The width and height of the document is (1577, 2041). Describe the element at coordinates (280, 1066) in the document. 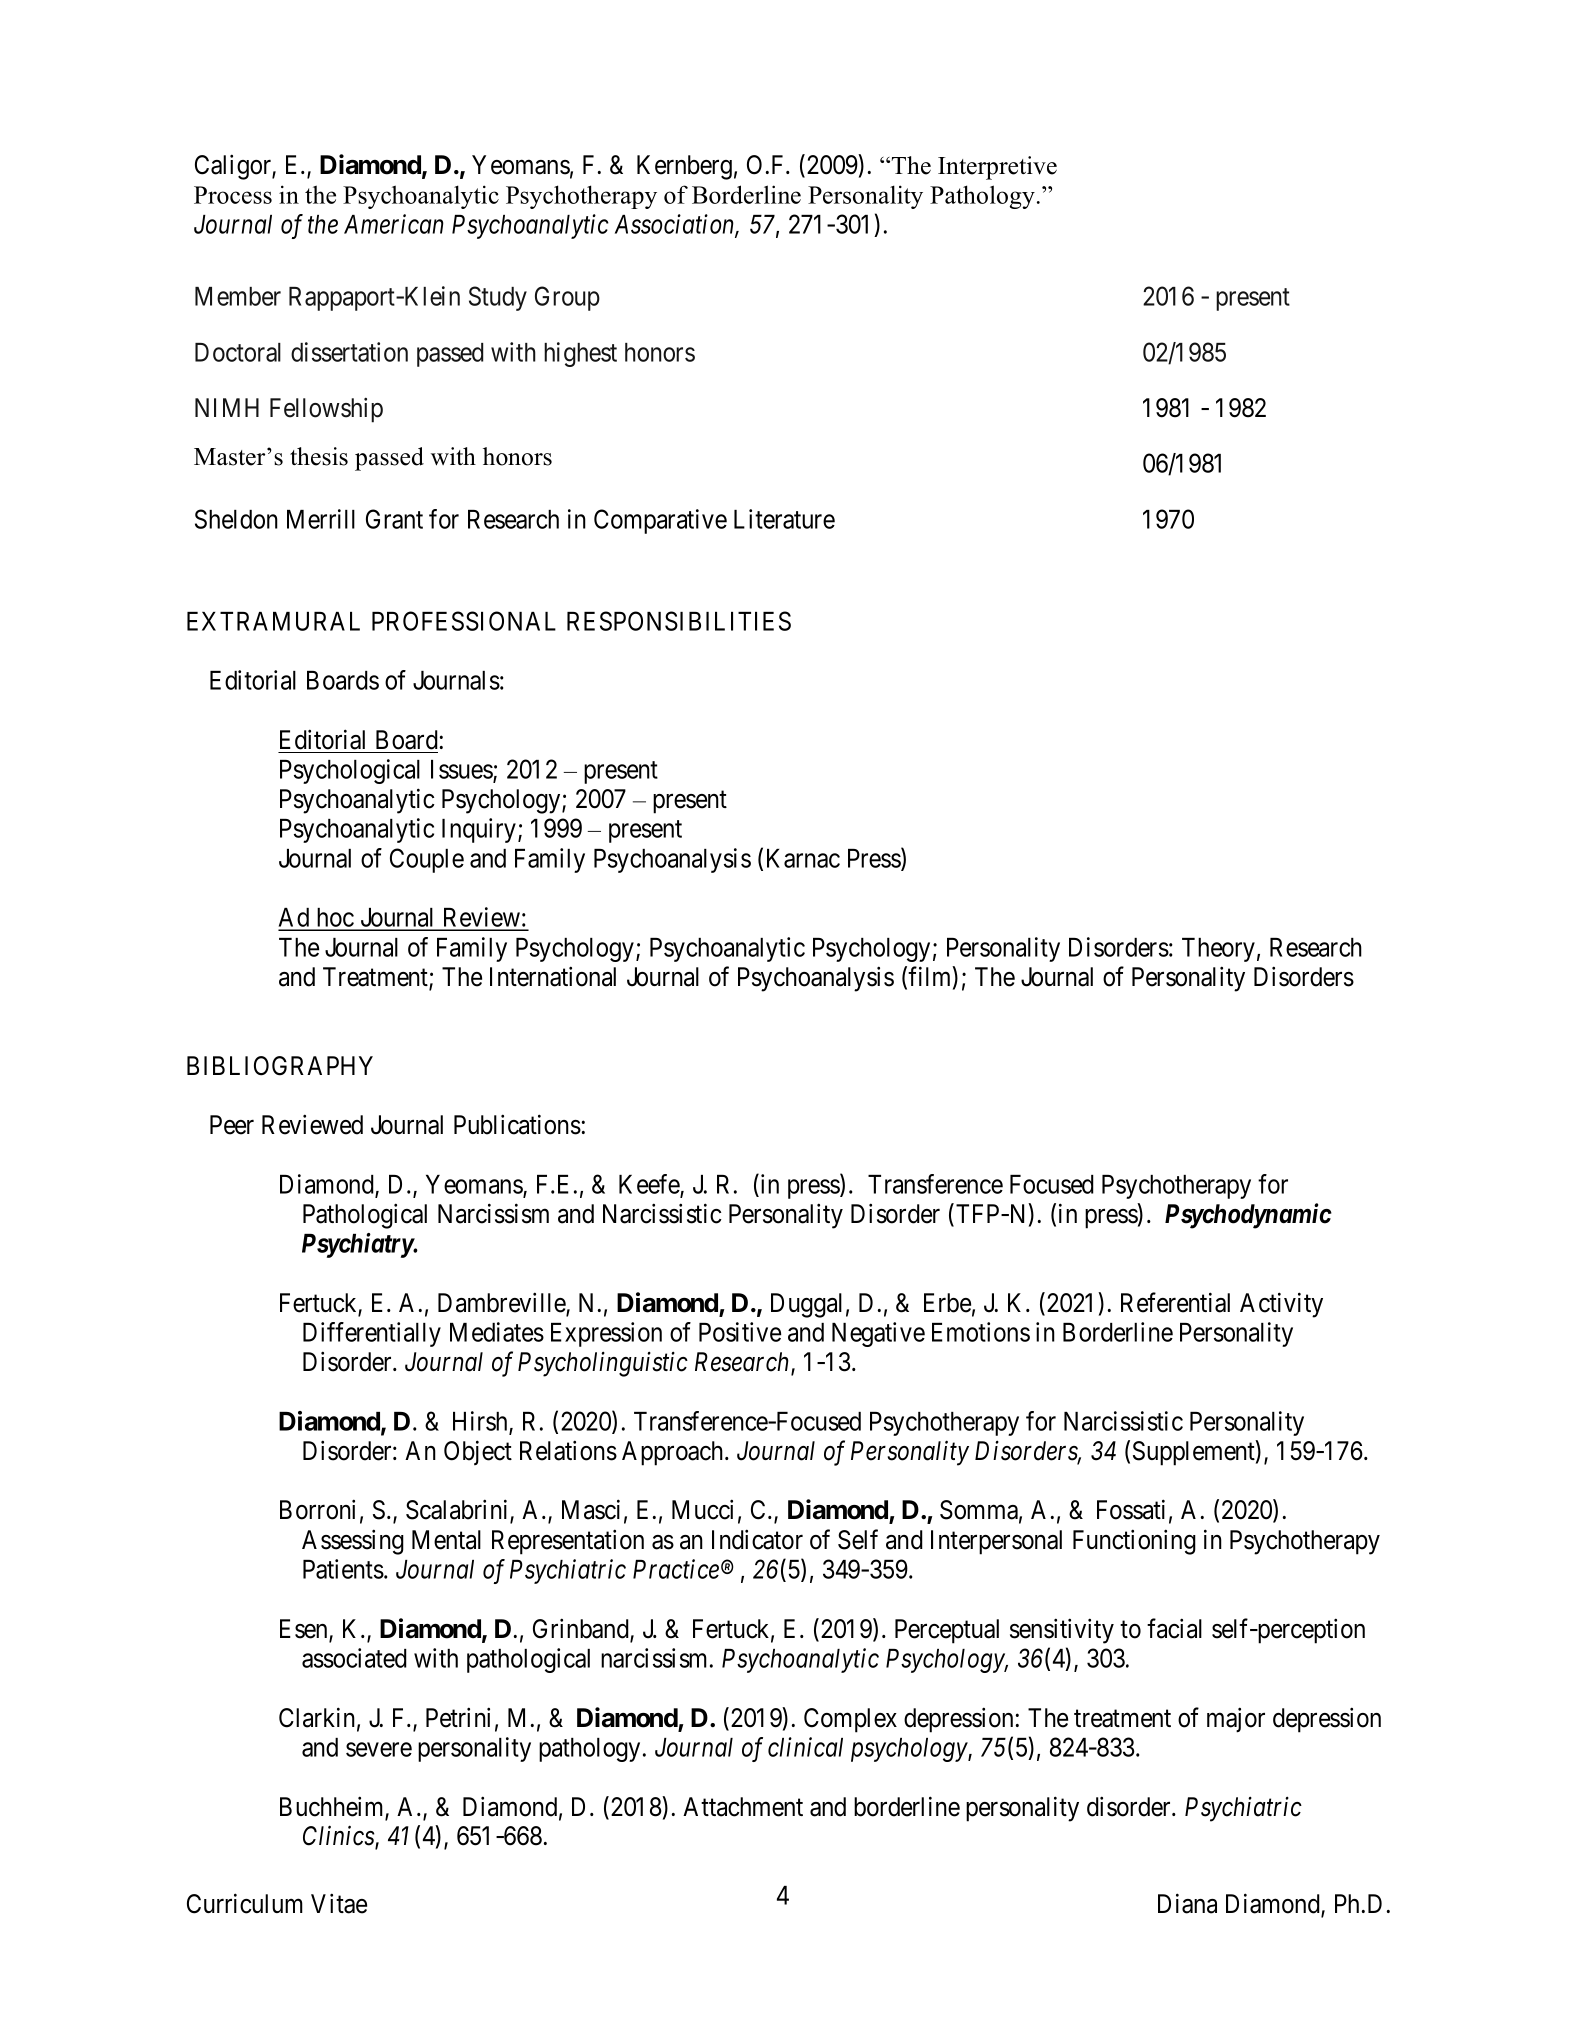

I see `BIBLIOGRAPHY` at that location.
